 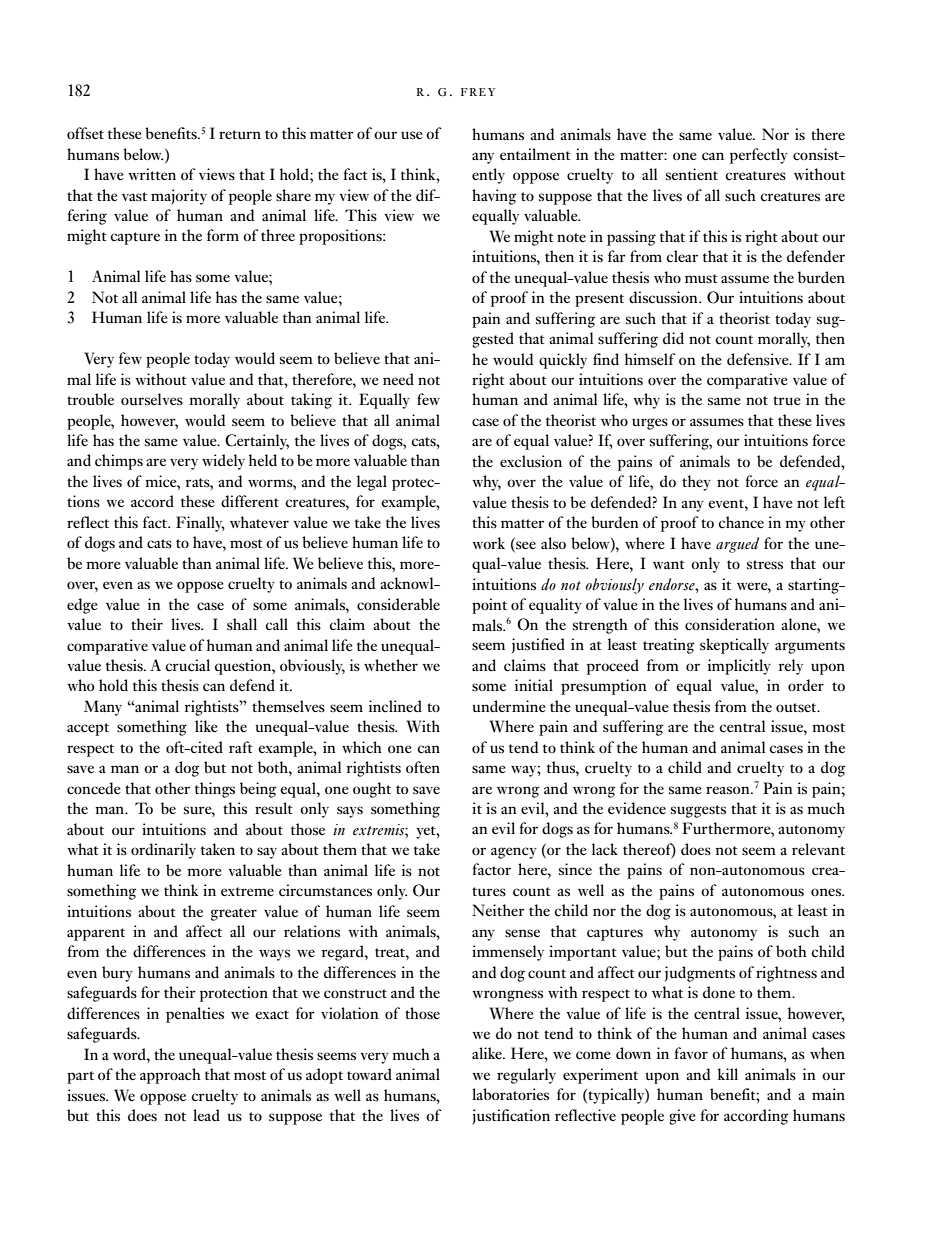 I want to click on use, so click(x=412, y=135).
